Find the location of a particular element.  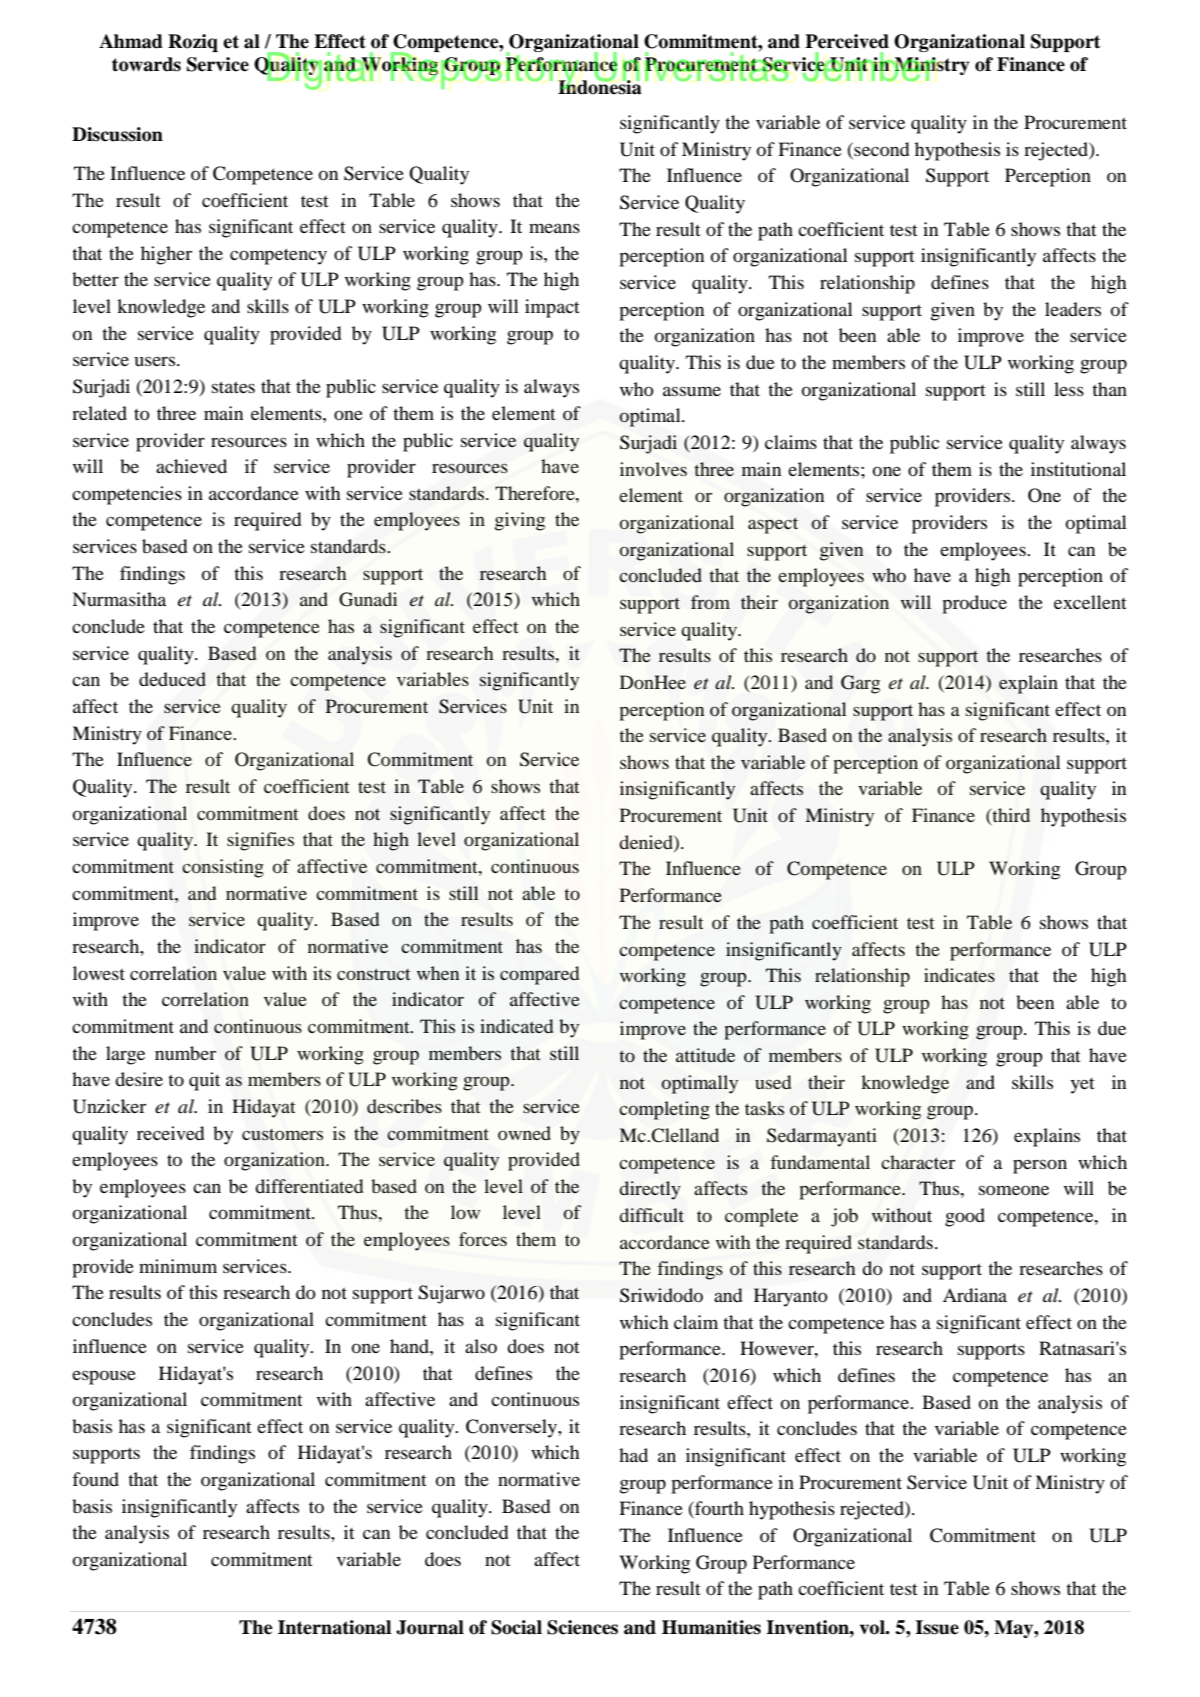

Indonesia is located at coordinates (600, 86).
